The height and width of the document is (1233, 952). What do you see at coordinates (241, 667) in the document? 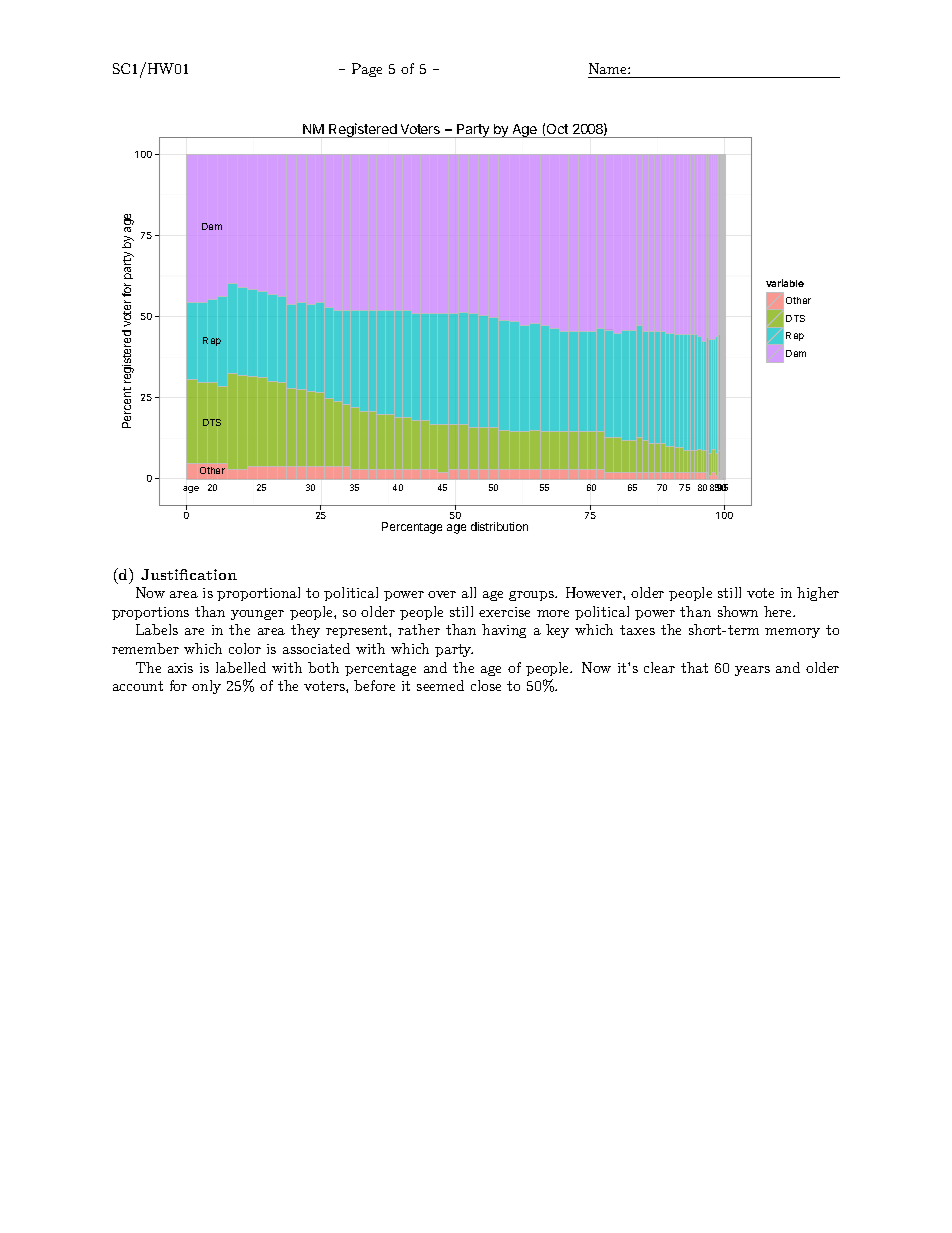
I see `labelled` at bounding box center [241, 667].
